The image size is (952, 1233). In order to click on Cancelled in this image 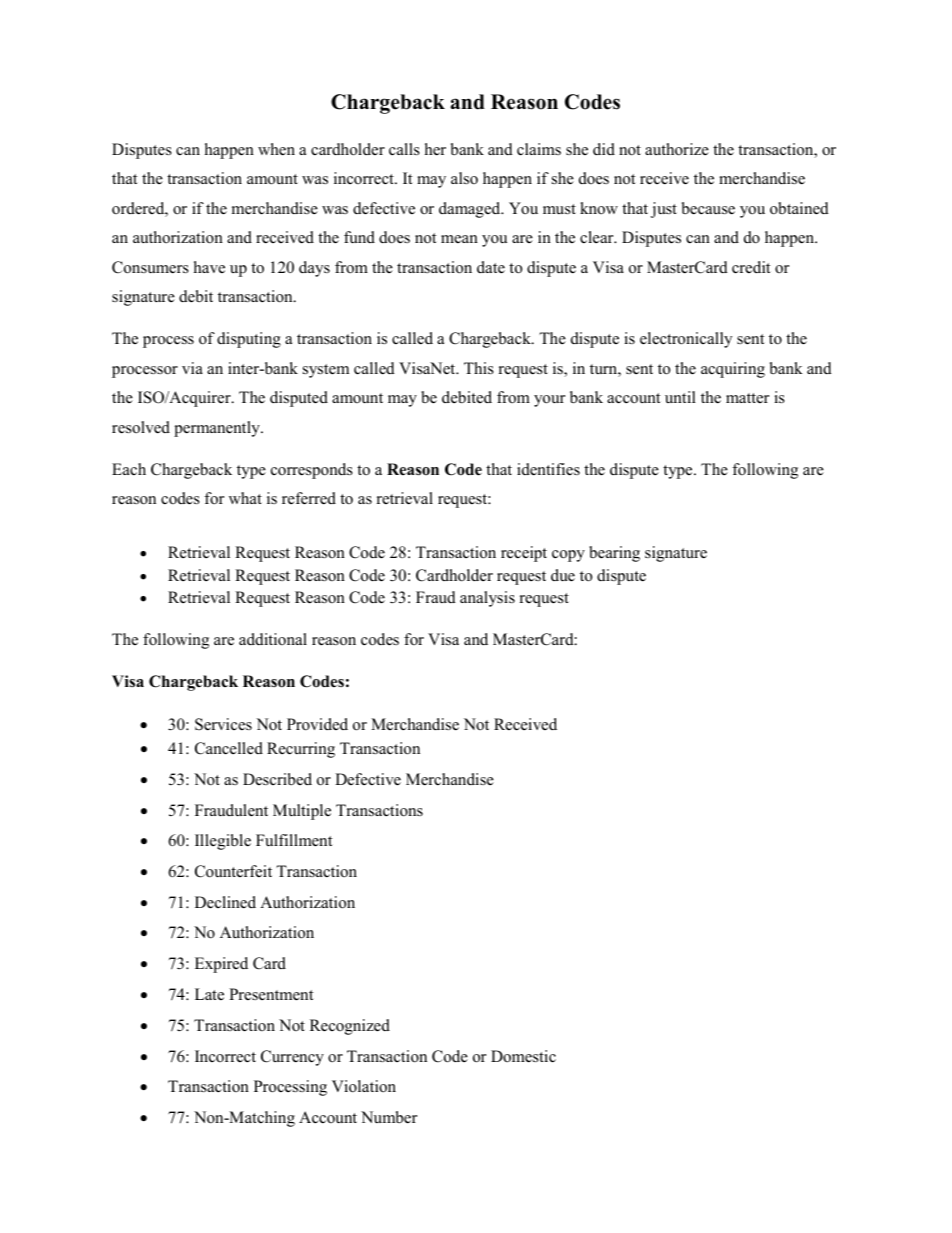, I will do `click(229, 748)`.
